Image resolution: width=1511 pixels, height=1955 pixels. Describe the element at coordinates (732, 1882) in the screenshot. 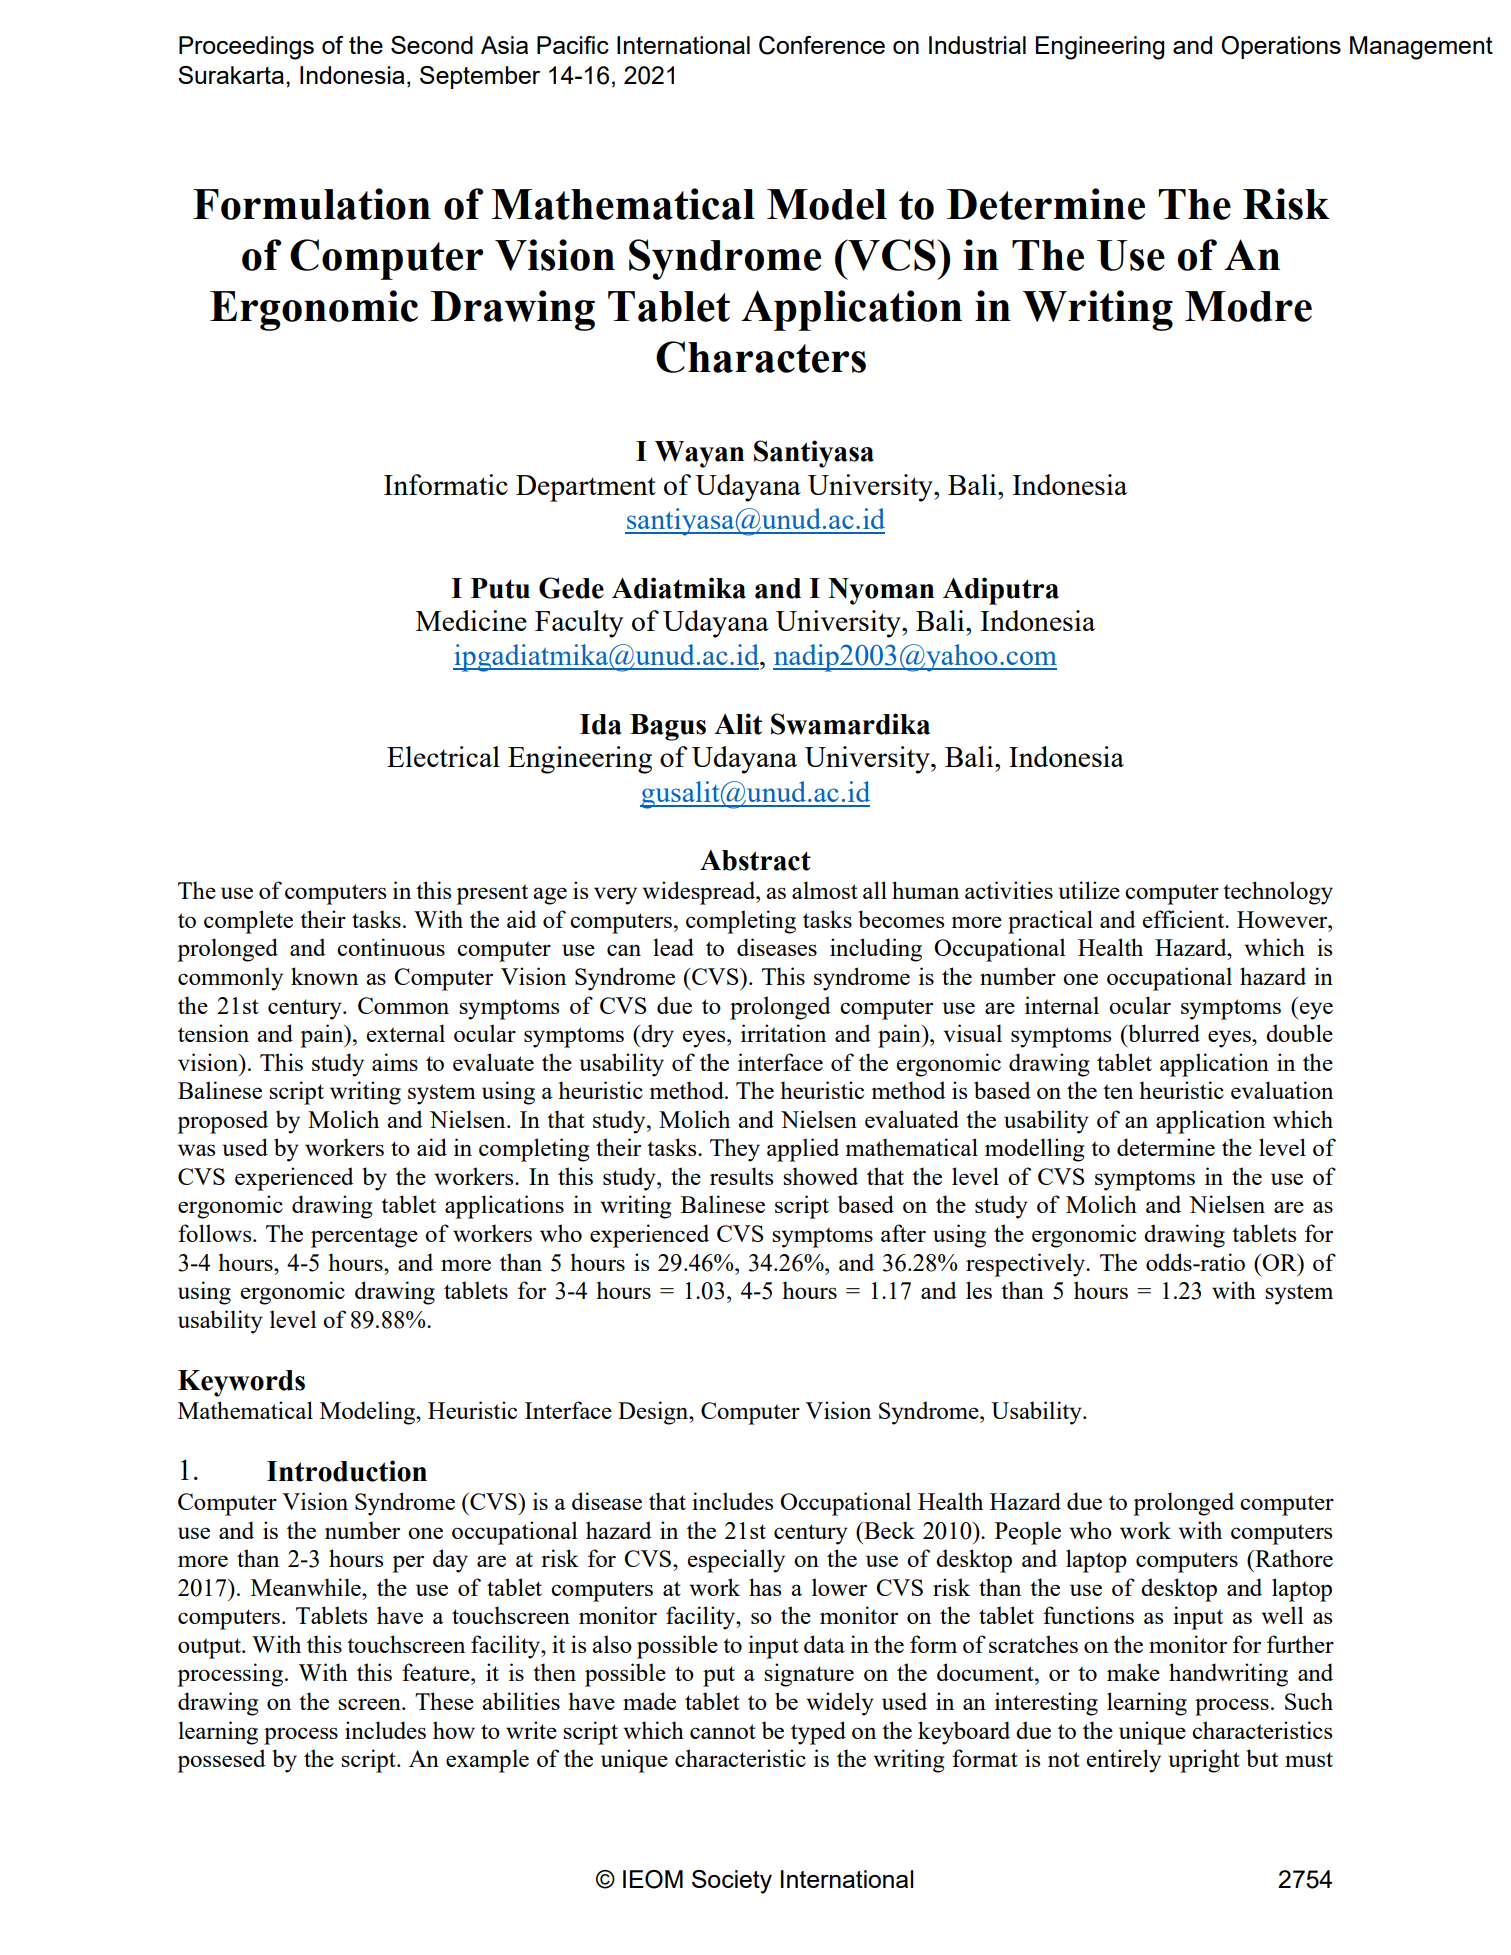

I see `Society` at that location.
